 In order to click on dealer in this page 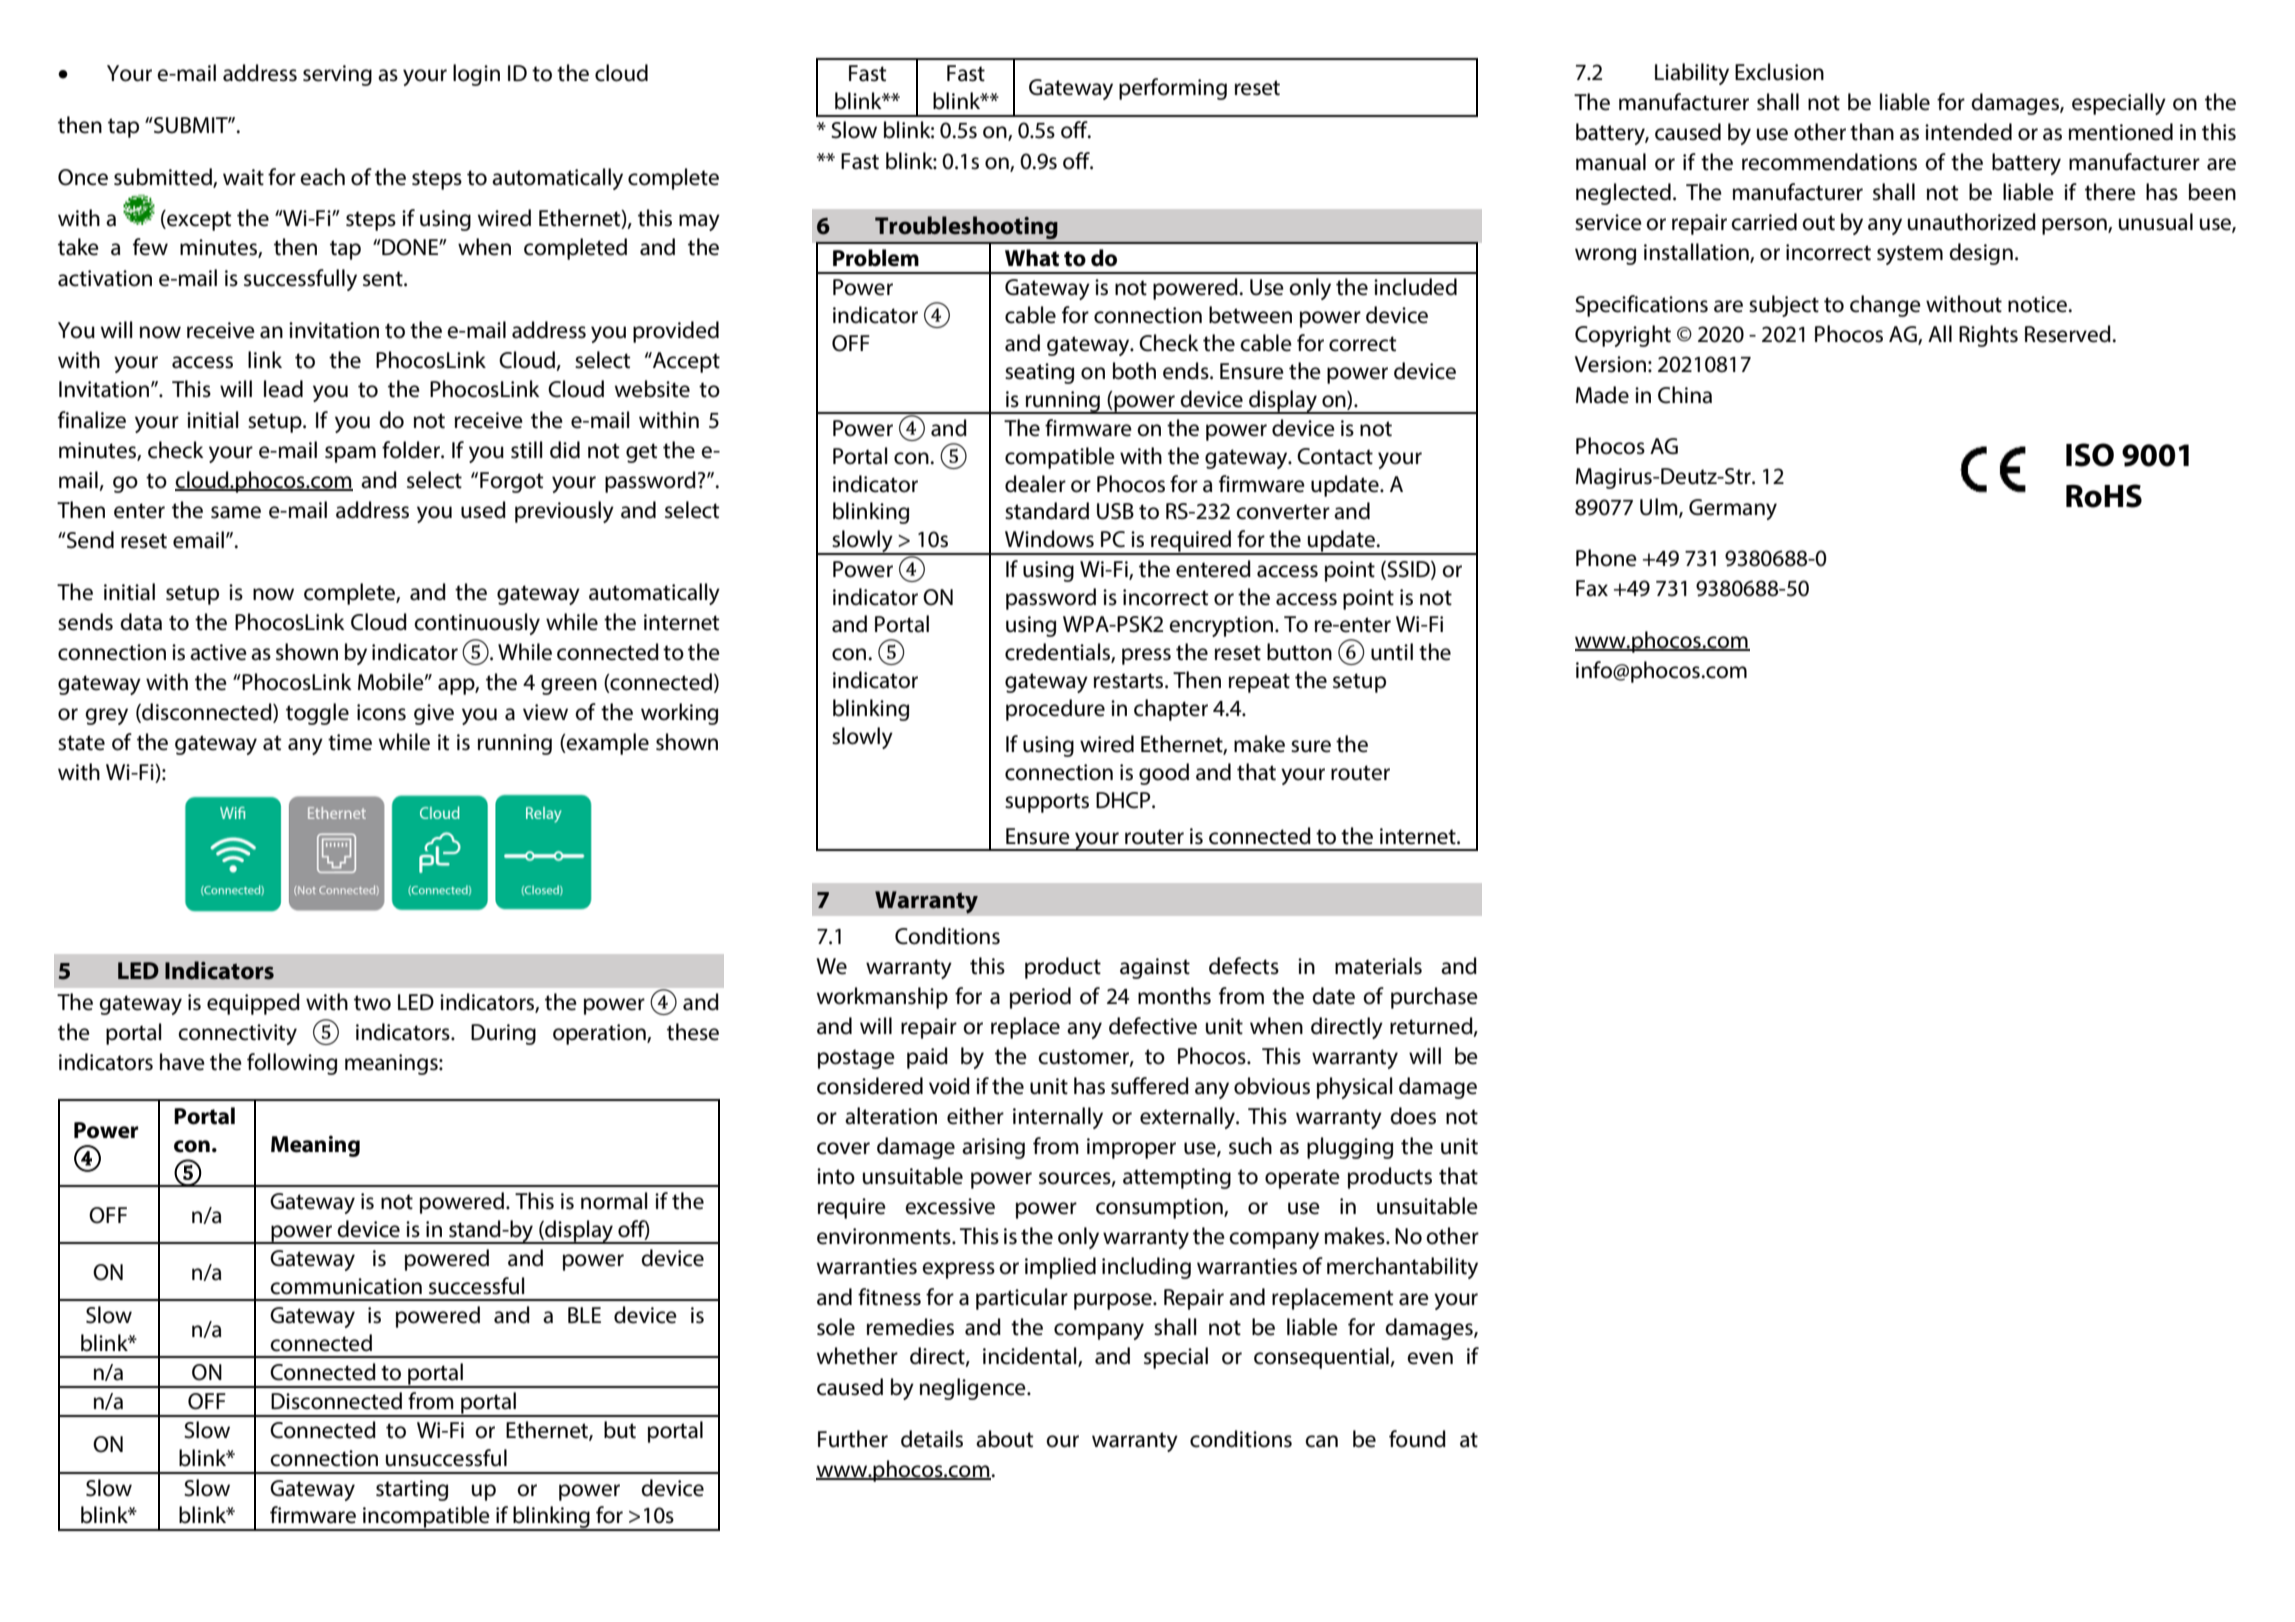, I will do `click(1035, 484)`.
